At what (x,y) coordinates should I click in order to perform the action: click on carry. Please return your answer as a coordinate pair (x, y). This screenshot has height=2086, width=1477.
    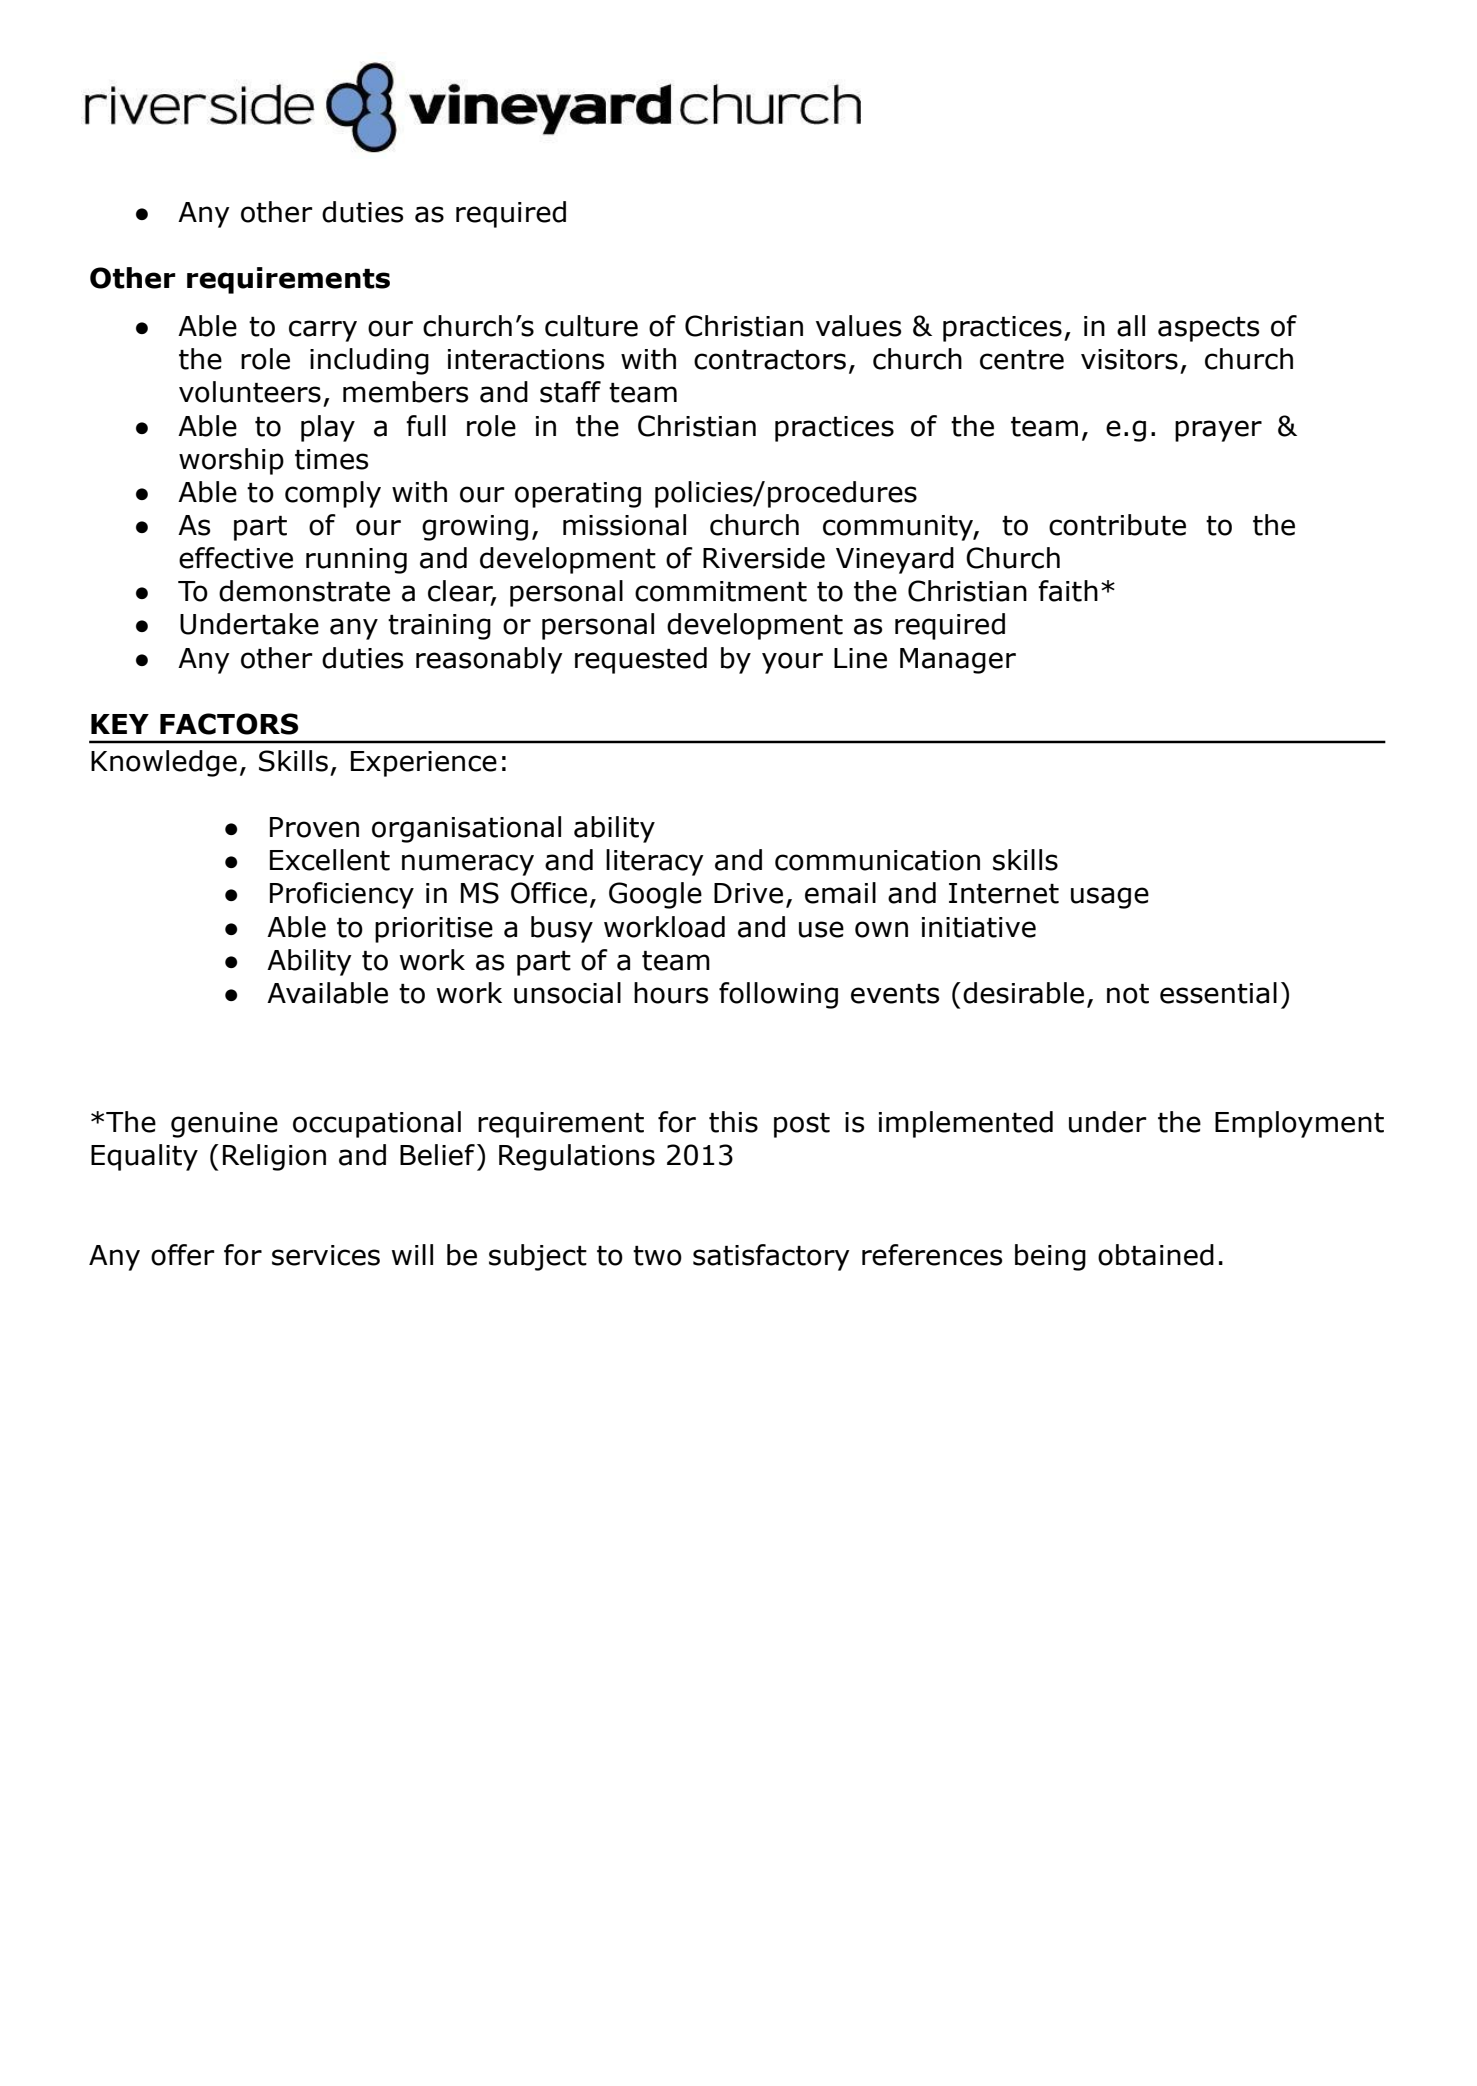
    Looking at the image, I should click on (323, 331).
